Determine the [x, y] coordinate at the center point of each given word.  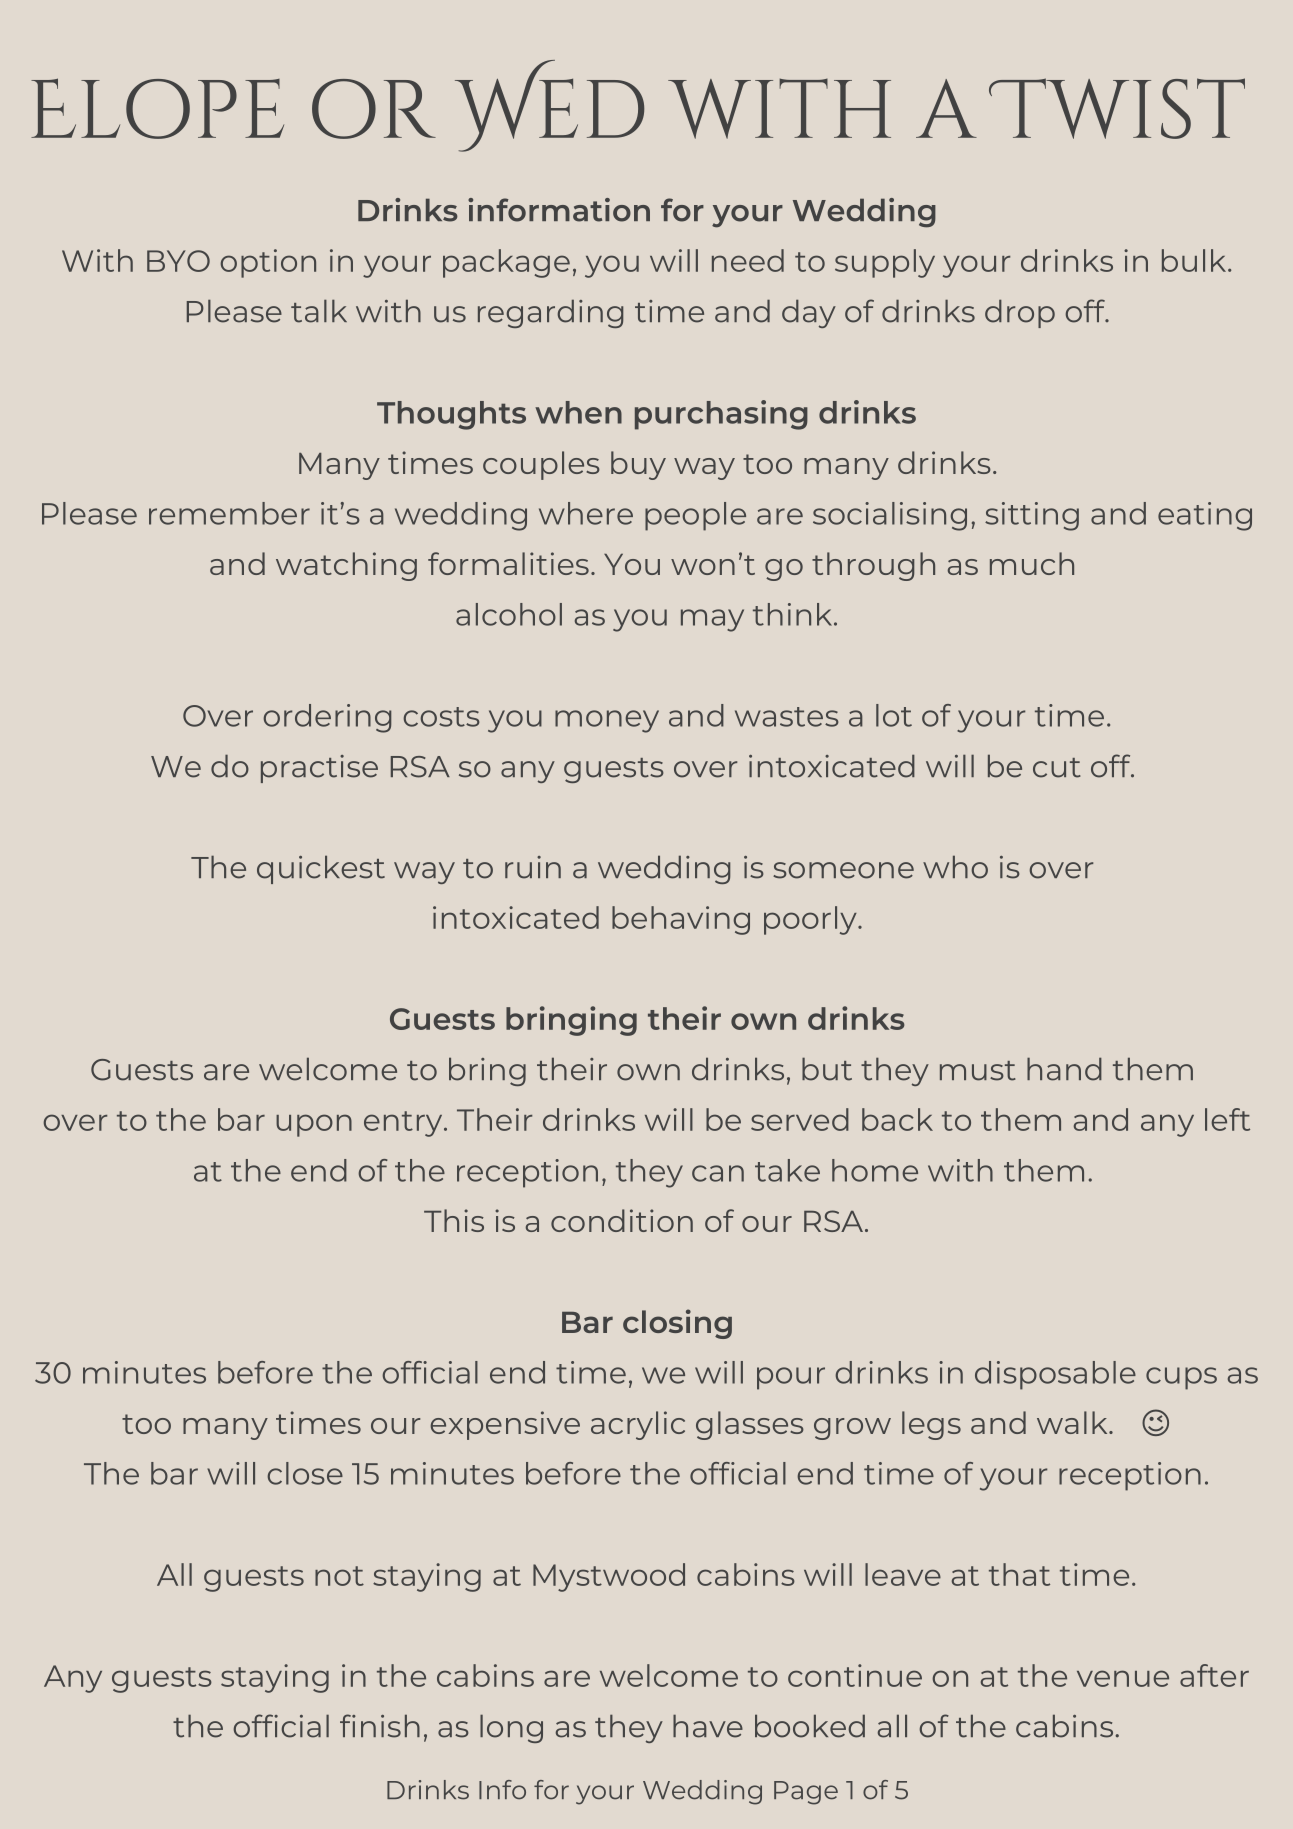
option [268, 263]
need [748, 260]
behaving [681, 920]
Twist [1117, 108]
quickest [321, 869]
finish [380, 1726]
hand [1064, 1069]
